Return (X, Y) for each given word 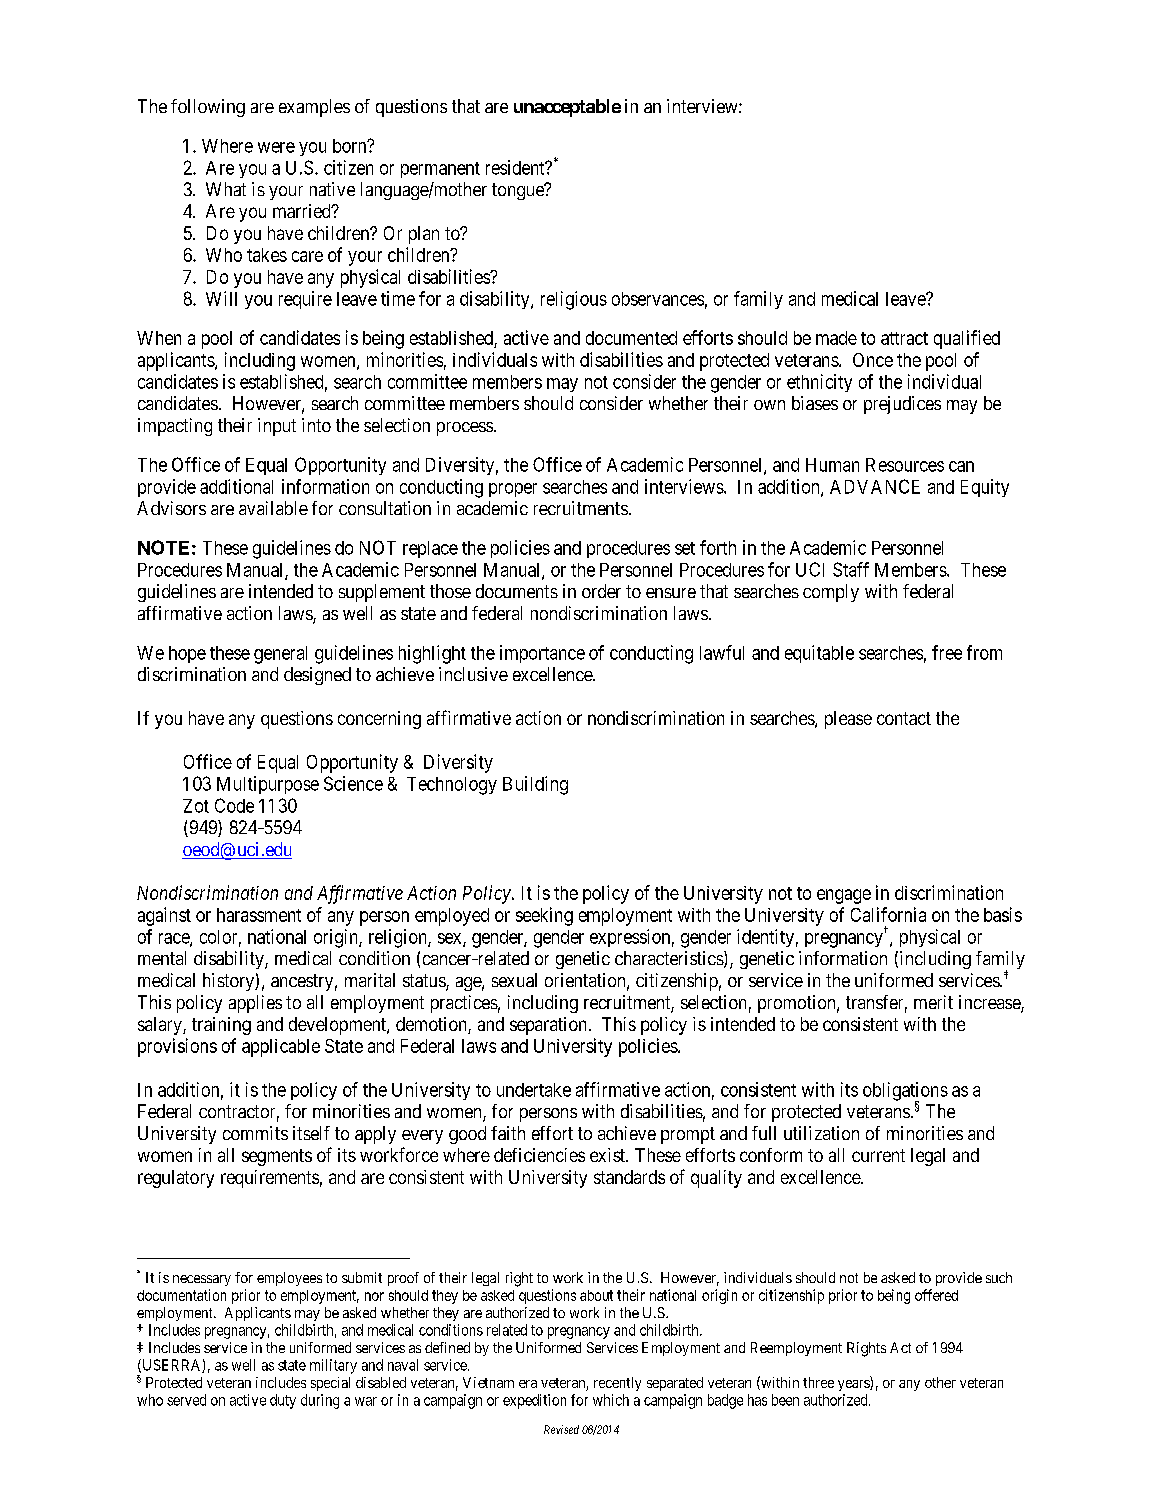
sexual (514, 980)
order (601, 591)
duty (283, 1401)
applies (255, 1004)
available (273, 508)
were (276, 147)
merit (933, 1002)
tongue (519, 191)
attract (904, 338)
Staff (851, 569)
